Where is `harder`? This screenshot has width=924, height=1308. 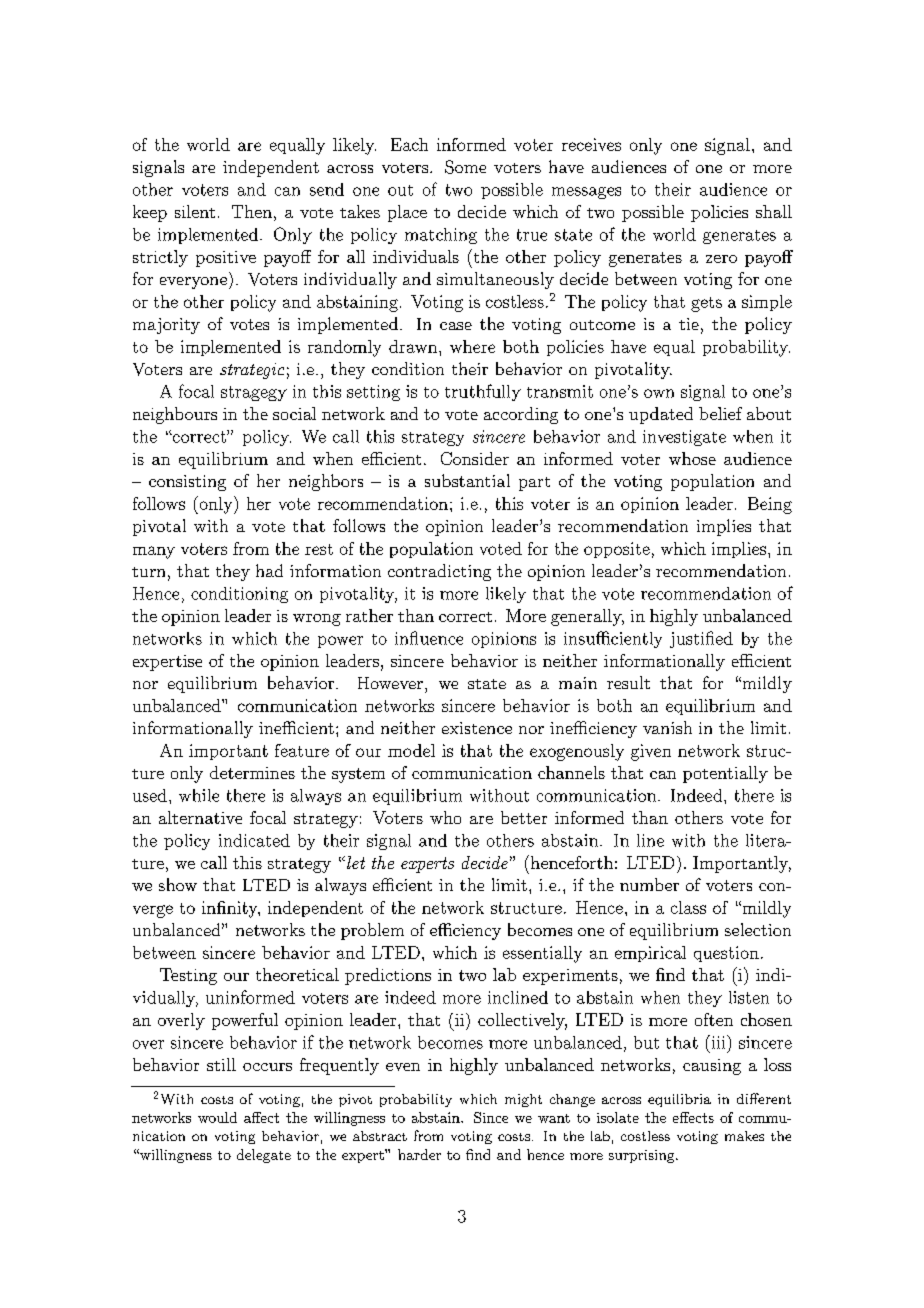
harder is located at coordinates (419, 1154).
